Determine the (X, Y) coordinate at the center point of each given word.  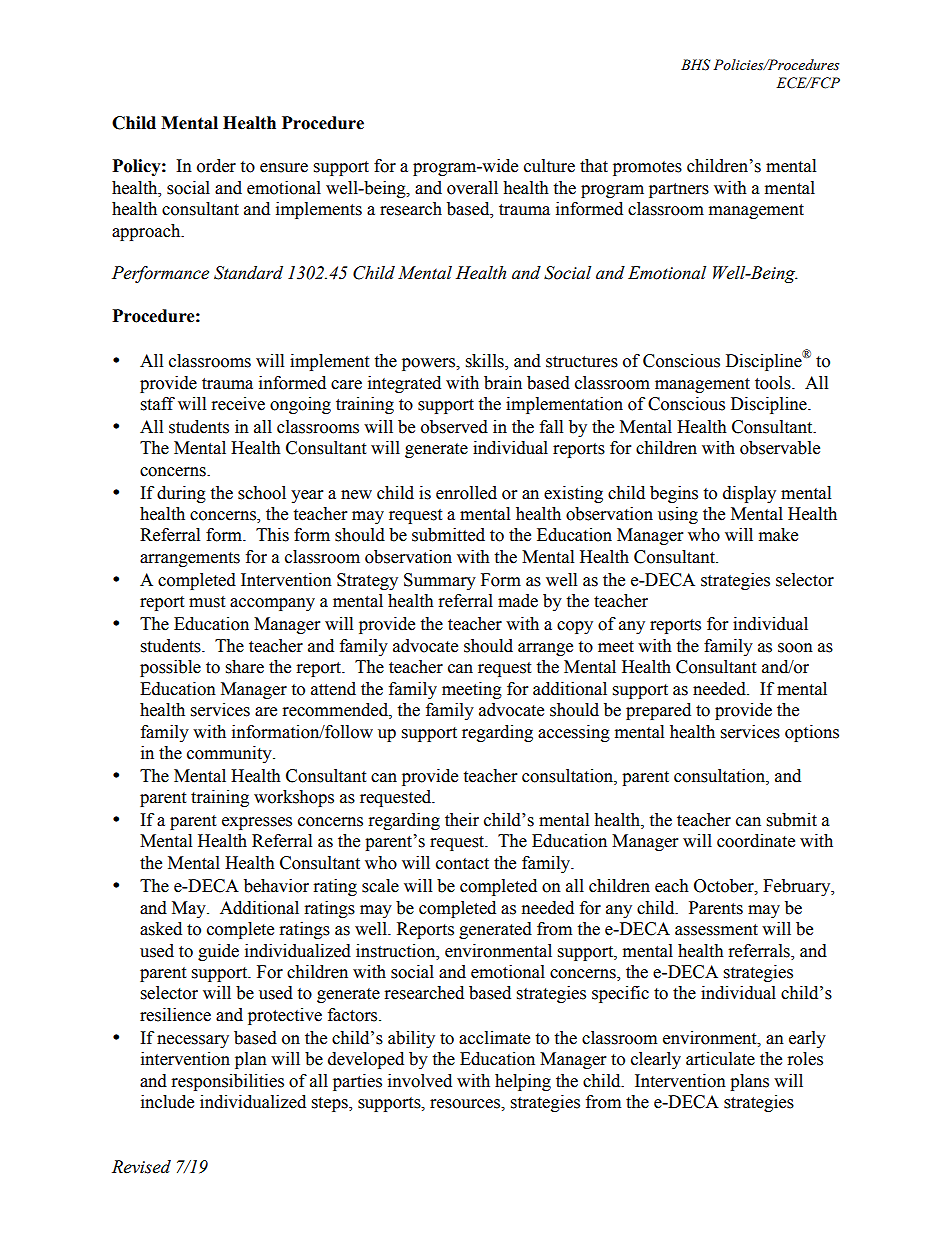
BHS (695, 65)
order (216, 166)
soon (795, 648)
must (207, 602)
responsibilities (228, 1082)
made (518, 601)
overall (472, 188)
